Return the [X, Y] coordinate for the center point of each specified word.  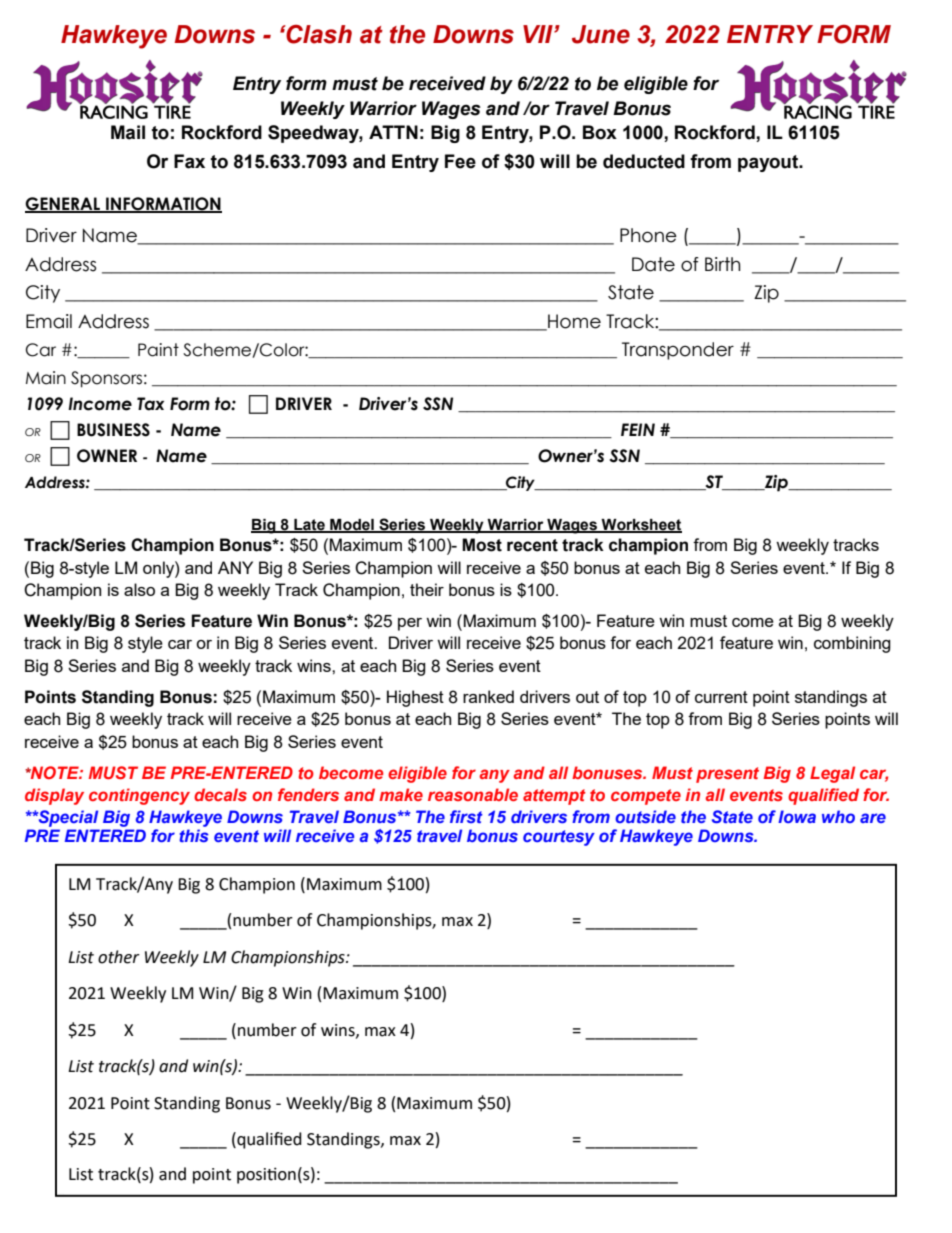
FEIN [638, 429]
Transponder [678, 351]
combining [852, 644]
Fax [189, 161]
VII [539, 34]
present [727, 775]
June [601, 34]
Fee [460, 161]
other [119, 957]
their [427, 589]
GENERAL [63, 205]
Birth [723, 264]
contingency [139, 796]
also [139, 589]
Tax [150, 404]
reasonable [473, 794]
